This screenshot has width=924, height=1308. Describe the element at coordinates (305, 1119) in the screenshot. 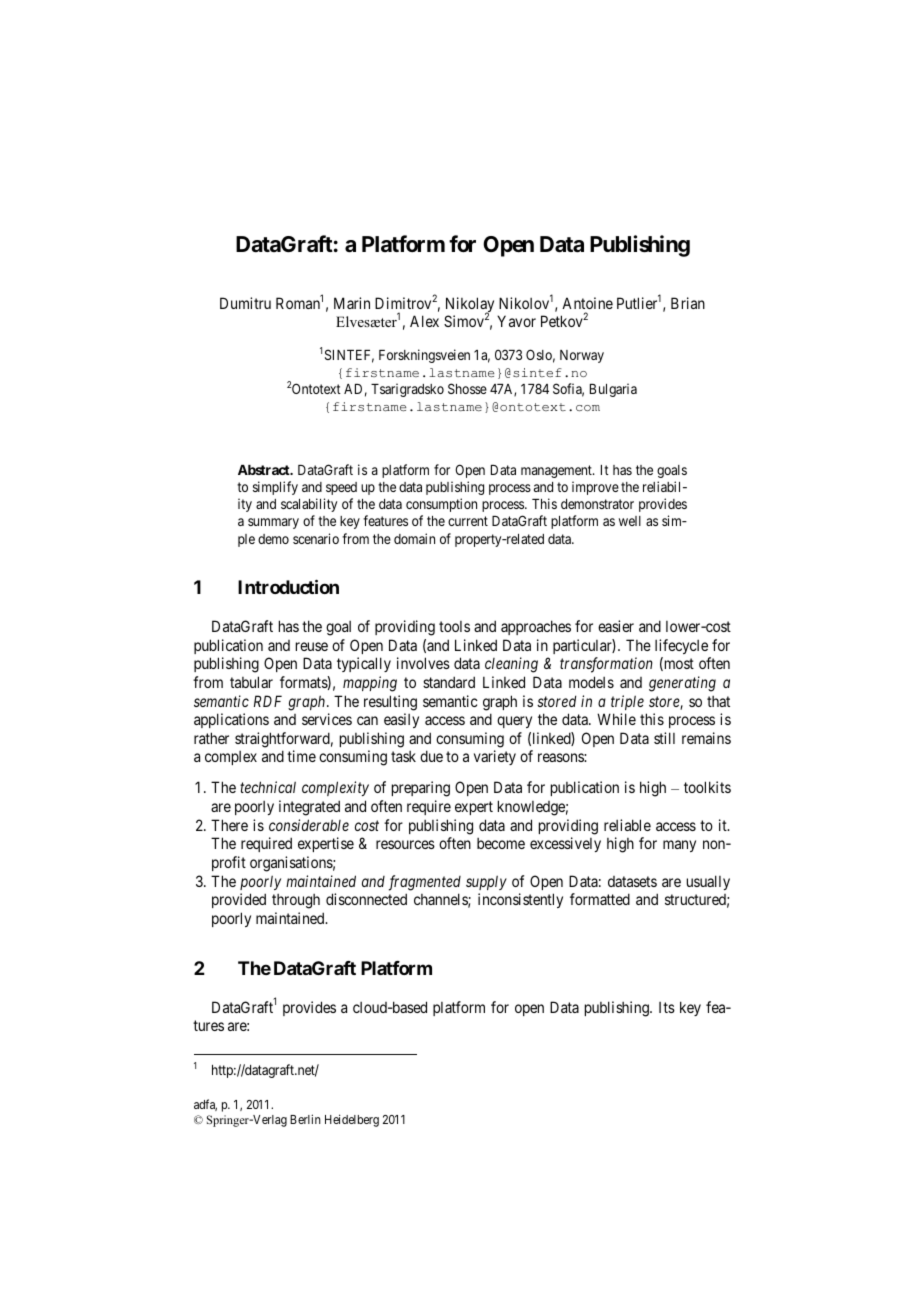

I see `Berlin` at that location.
